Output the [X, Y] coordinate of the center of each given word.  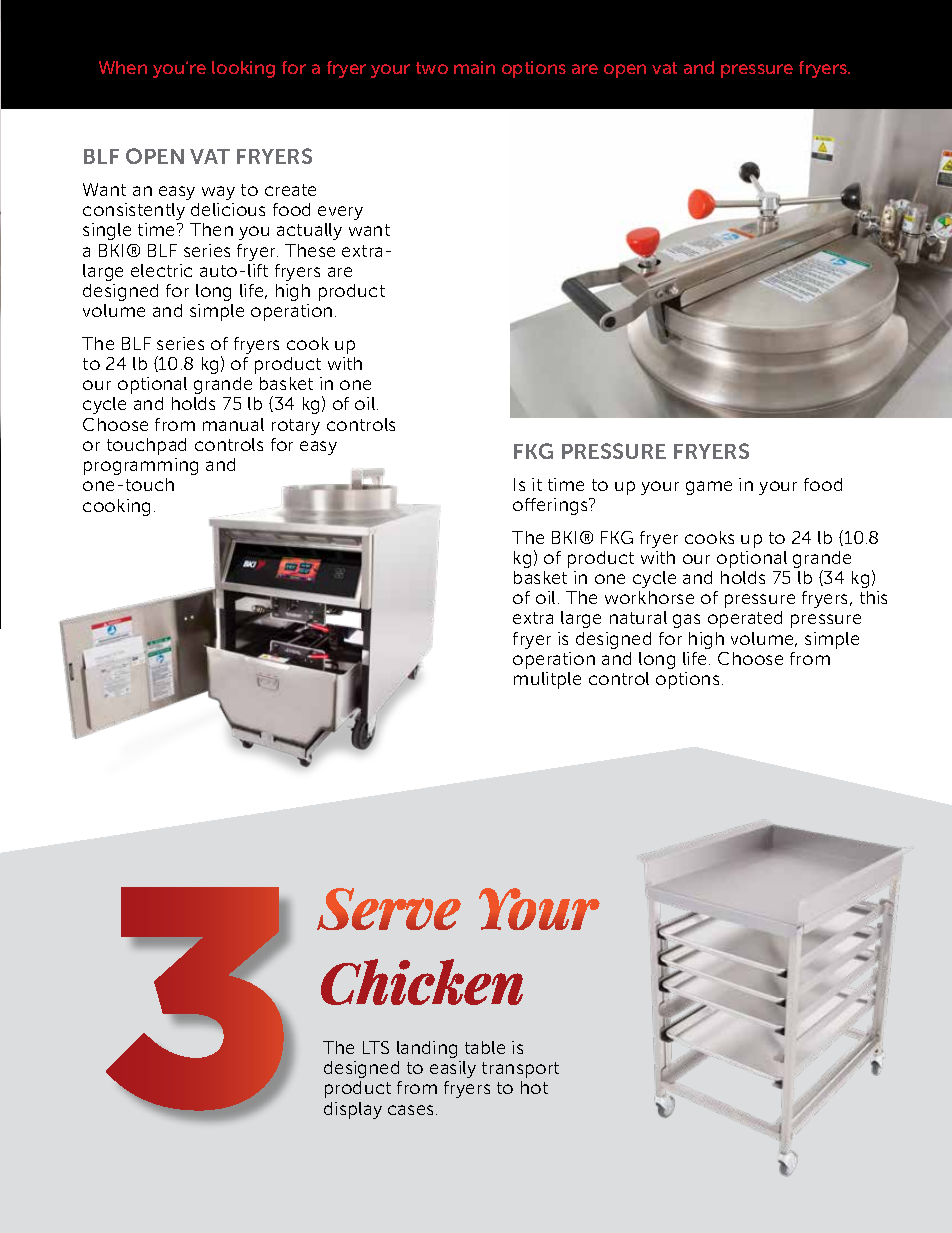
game [709, 488]
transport [520, 1070]
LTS [376, 1047]
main [474, 67]
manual [233, 424]
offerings [551, 506]
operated [745, 619]
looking [243, 69]
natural [638, 617]
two [432, 68]
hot [534, 1087]
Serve [389, 909]
